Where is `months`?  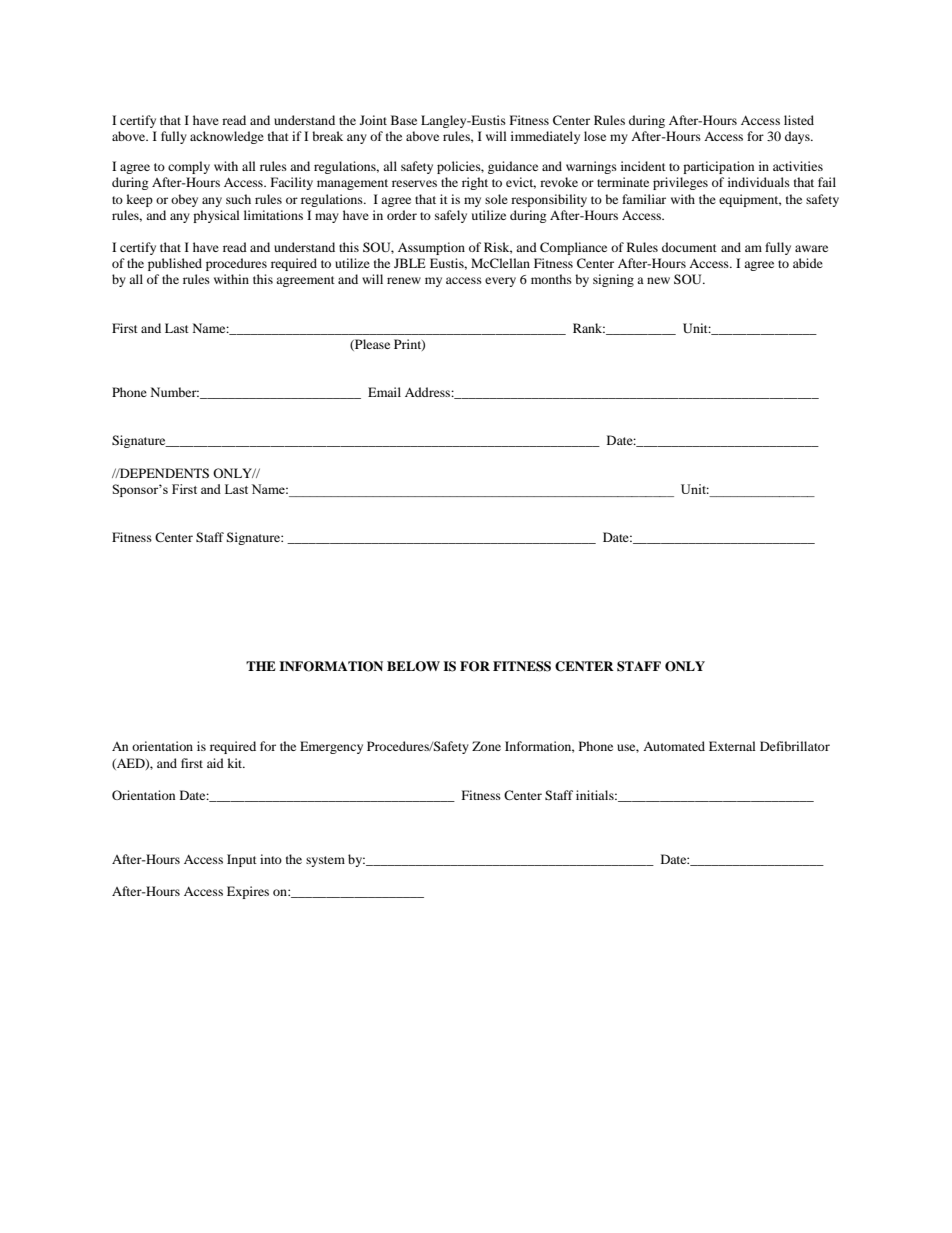
months is located at coordinates (551, 279).
